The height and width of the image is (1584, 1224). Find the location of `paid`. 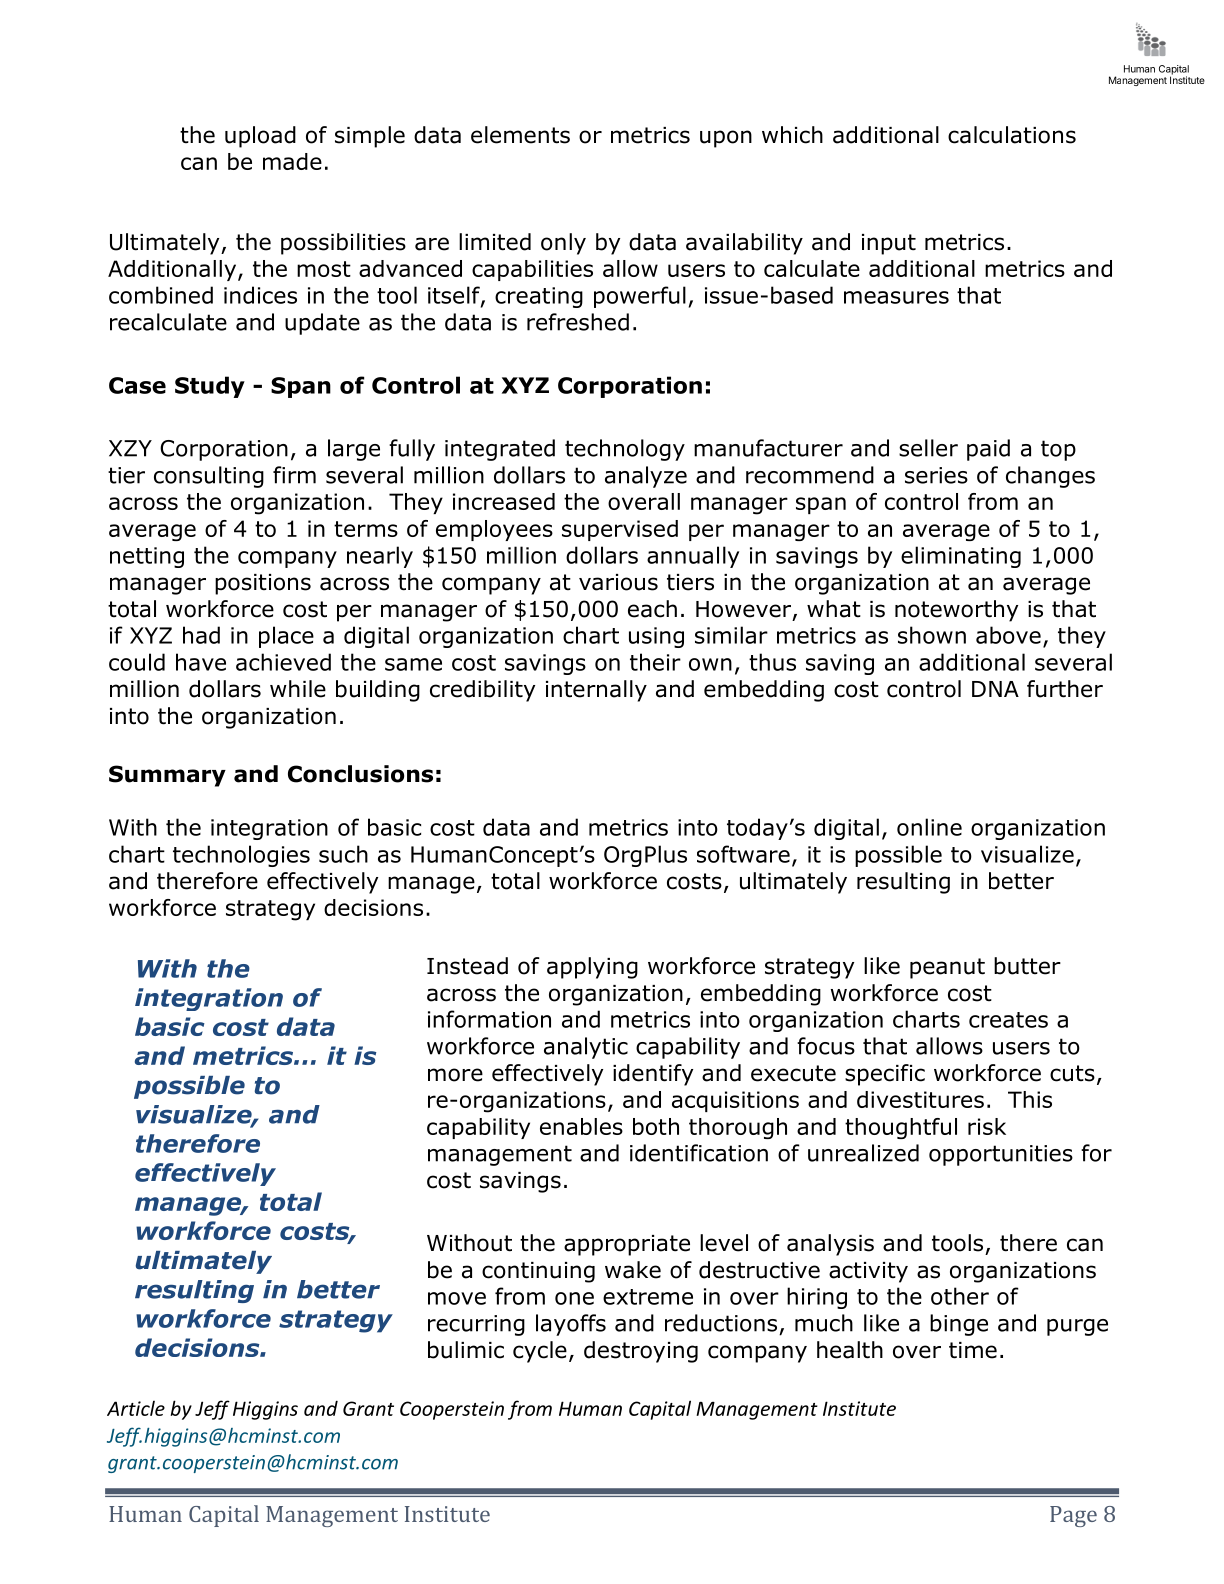

paid is located at coordinates (988, 450).
